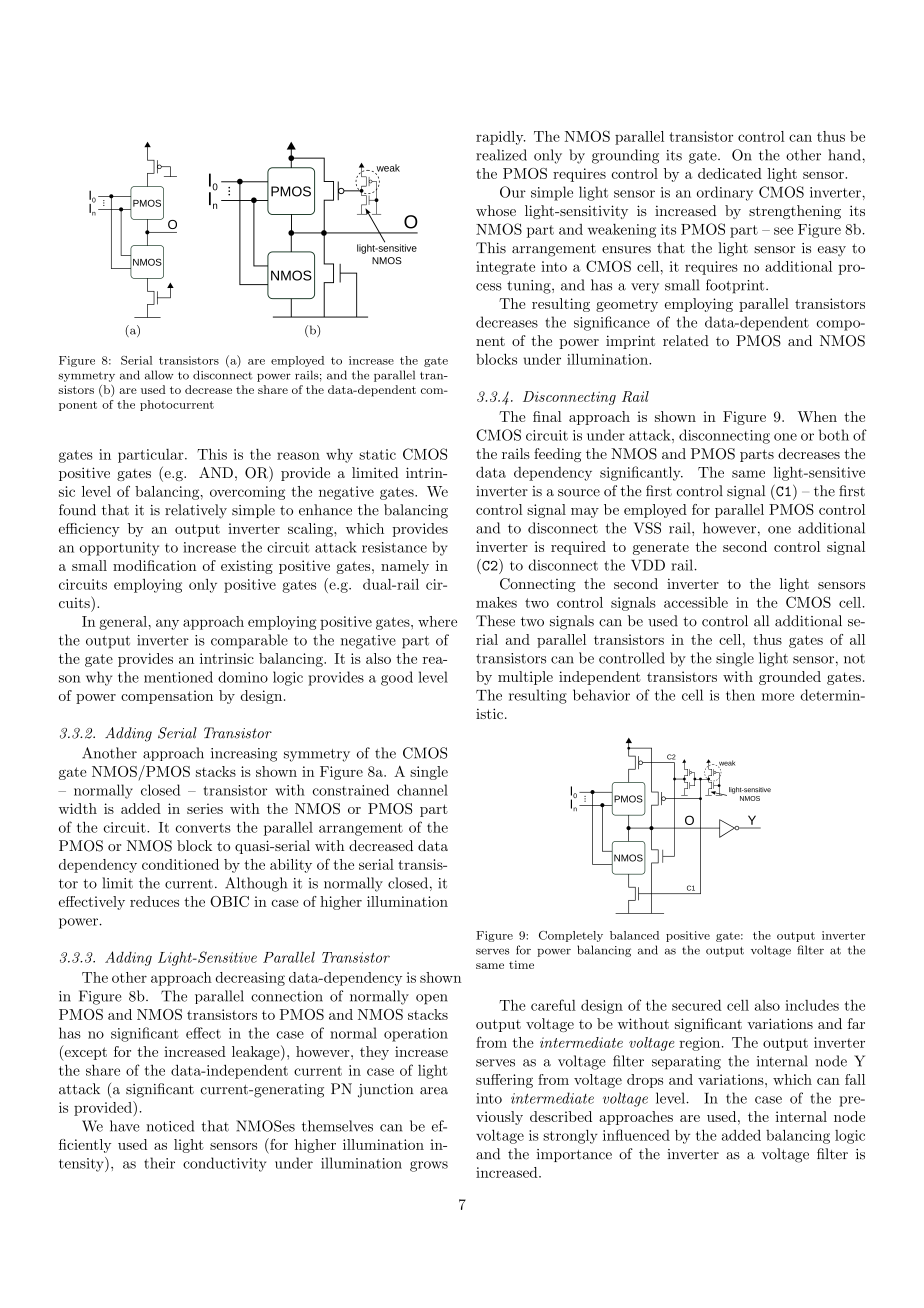 Image resolution: width=924 pixels, height=1308 pixels. I want to click on realized, so click(501, 155).
